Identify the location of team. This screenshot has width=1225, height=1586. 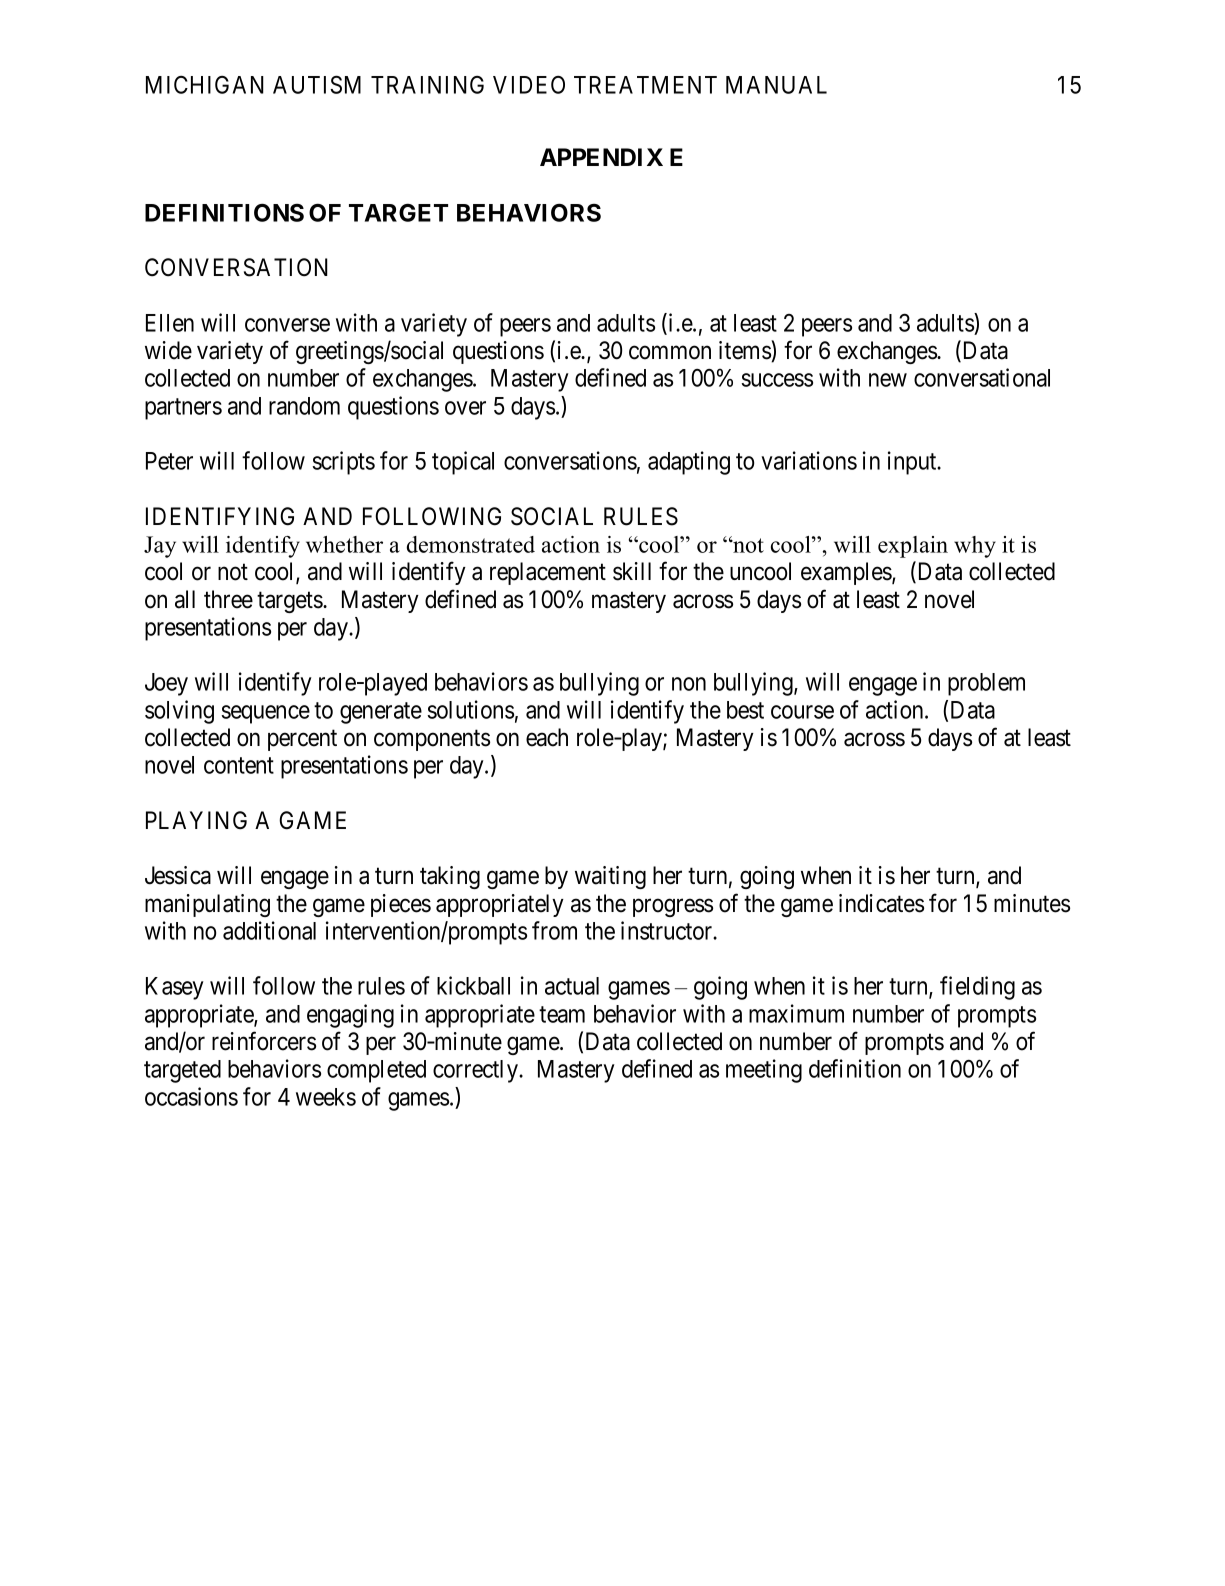
(562, 1014).
